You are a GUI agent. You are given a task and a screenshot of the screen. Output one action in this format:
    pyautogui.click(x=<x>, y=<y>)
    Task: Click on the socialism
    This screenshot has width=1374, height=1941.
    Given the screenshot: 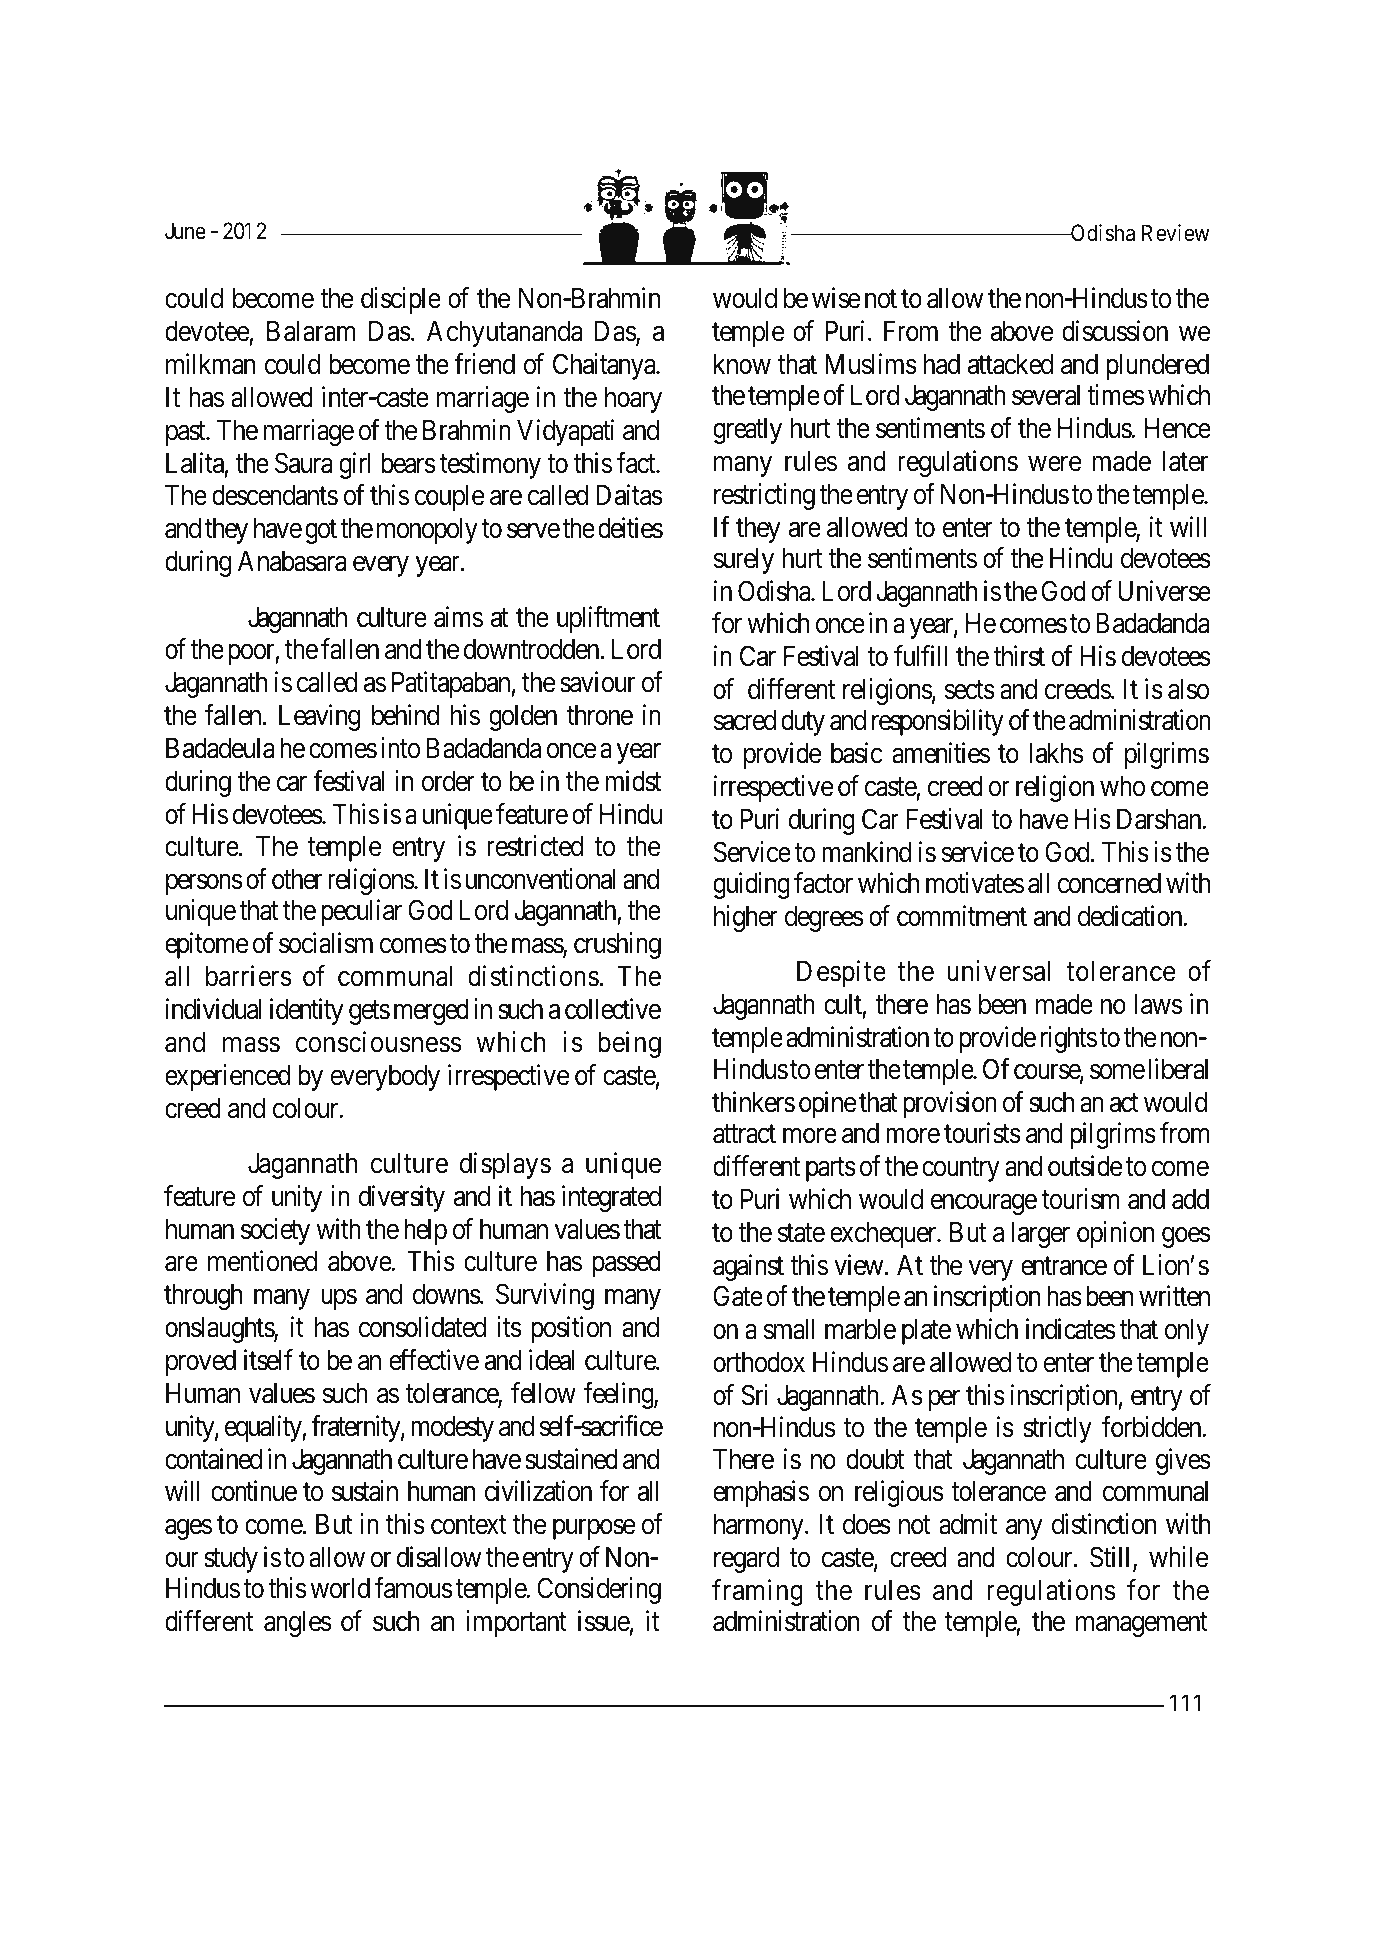 What is the action you would take?
    pyautogui.click(x=326, y=943)
